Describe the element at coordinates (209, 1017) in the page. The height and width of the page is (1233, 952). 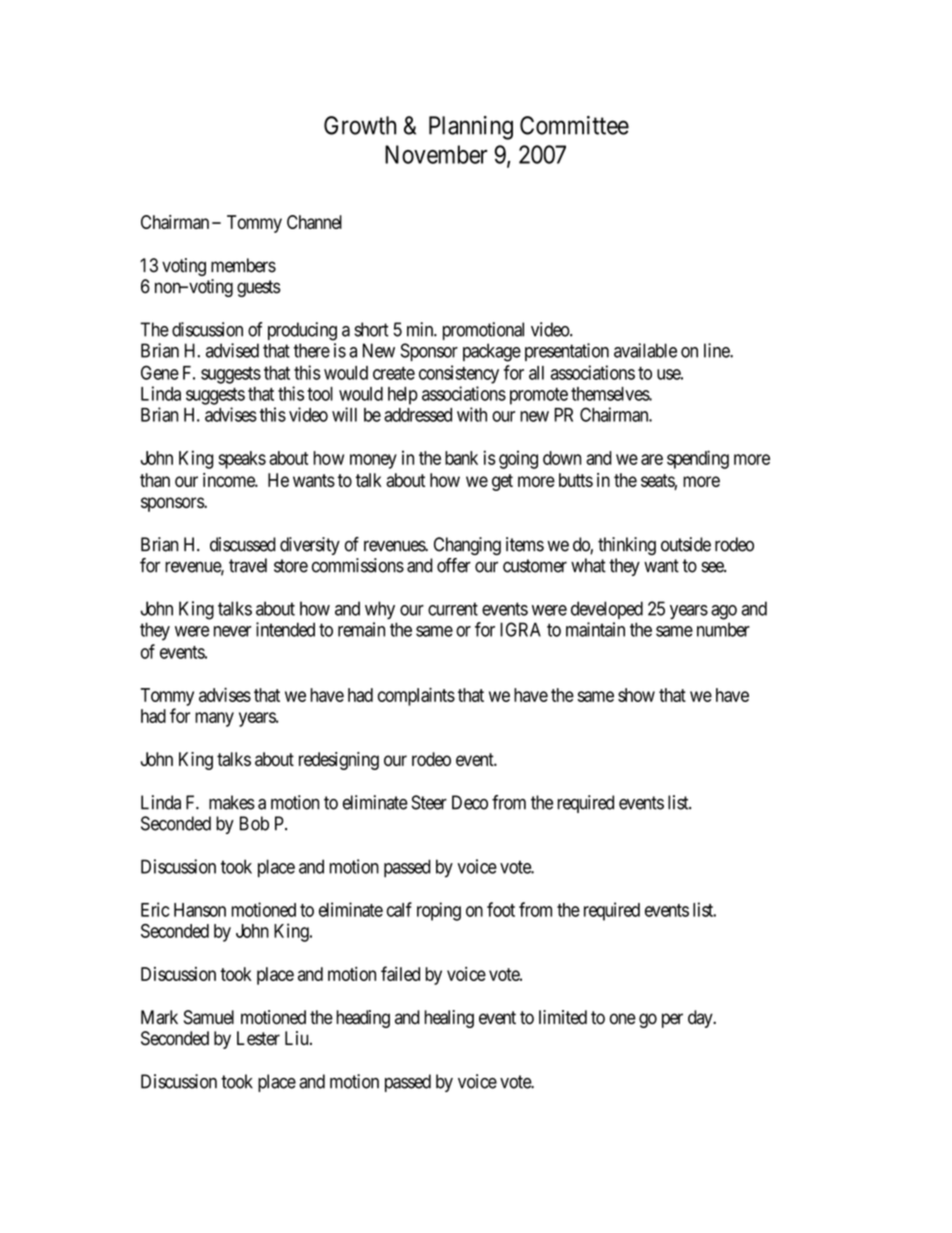
I see `Samuel` at that location.
